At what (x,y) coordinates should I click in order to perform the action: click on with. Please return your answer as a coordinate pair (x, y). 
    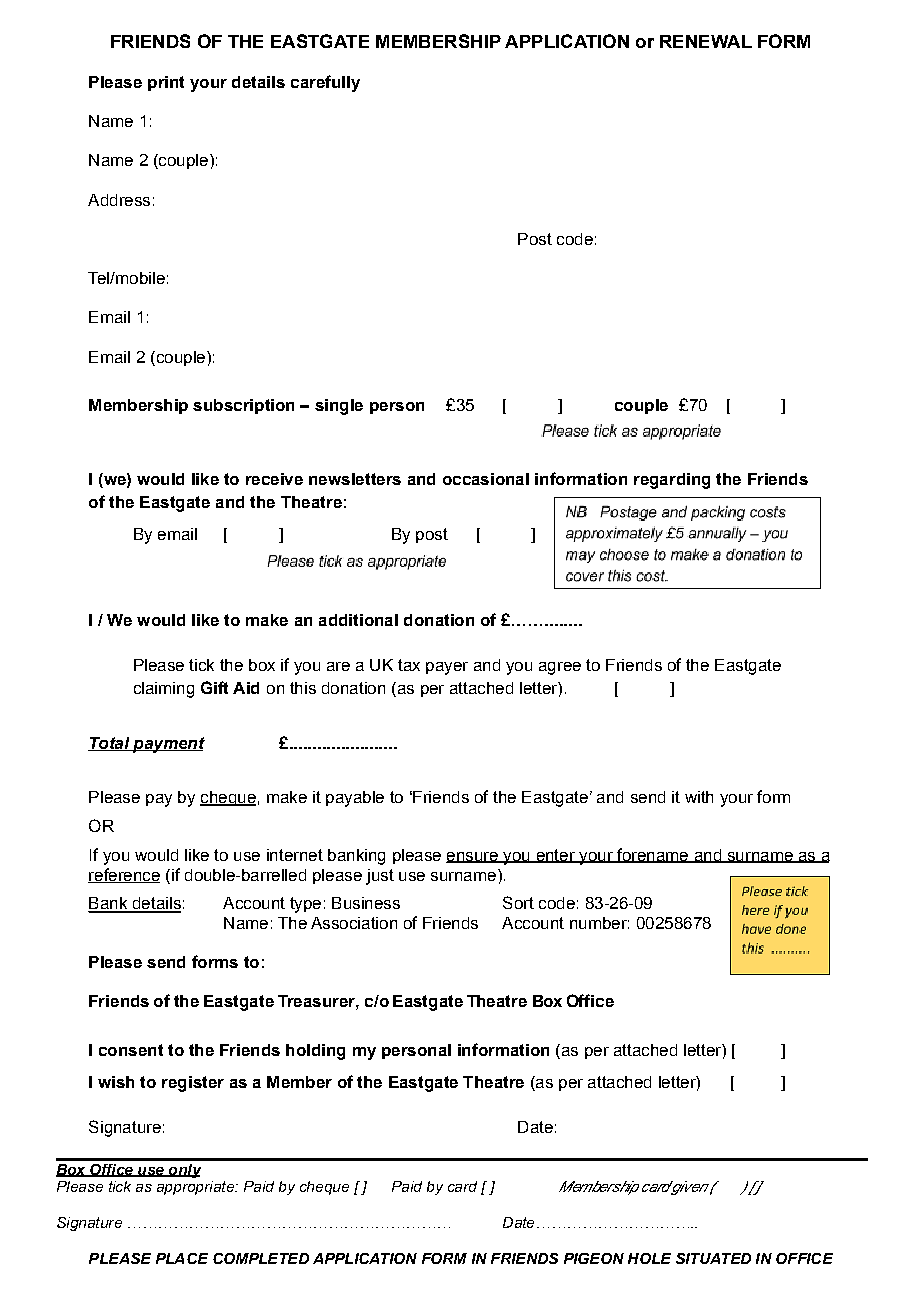
    Looking at the image, I should click on (699, 797).
